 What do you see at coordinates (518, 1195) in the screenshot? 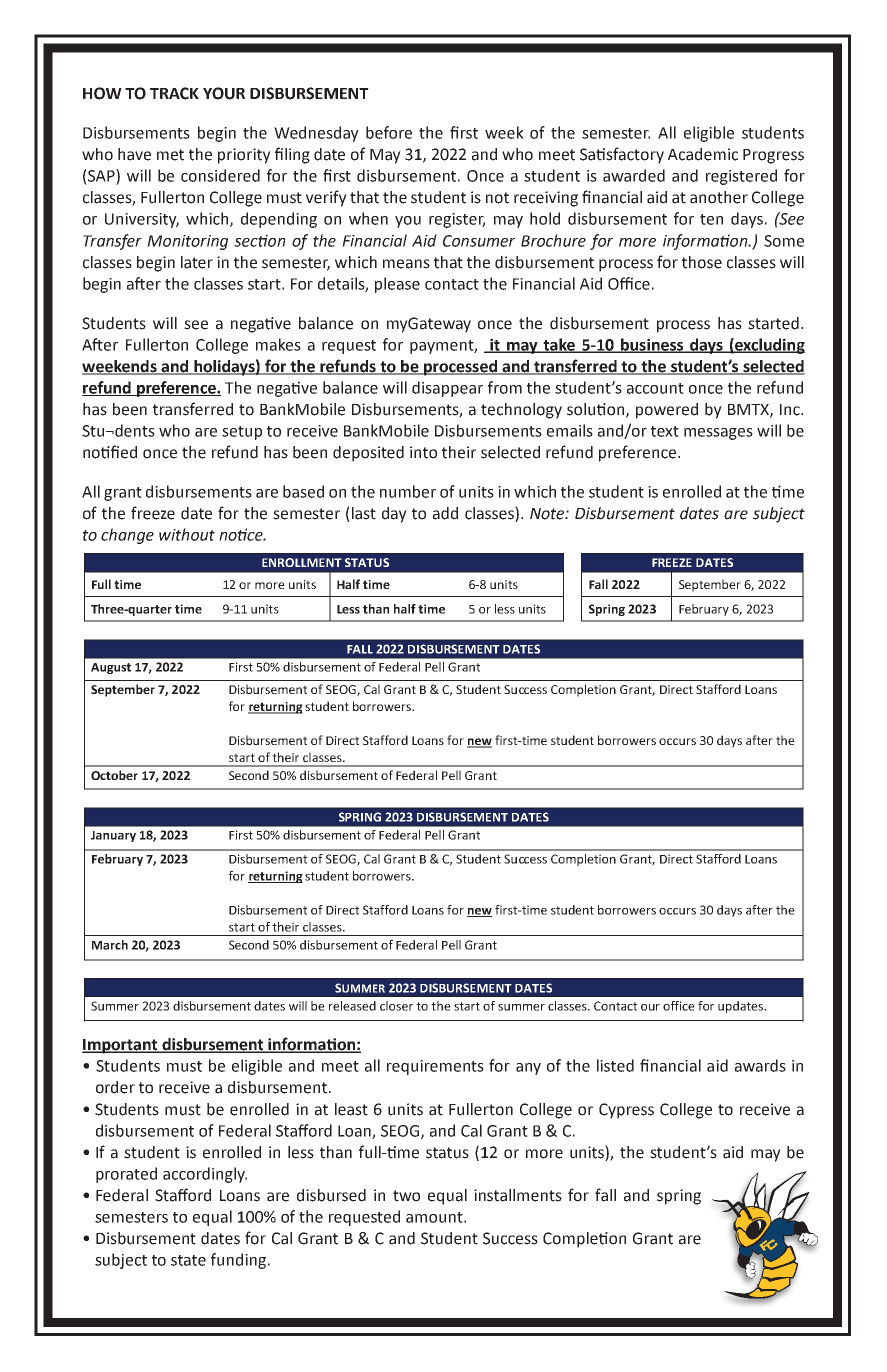
I see `installments` at bounding box center [518, 1195].
